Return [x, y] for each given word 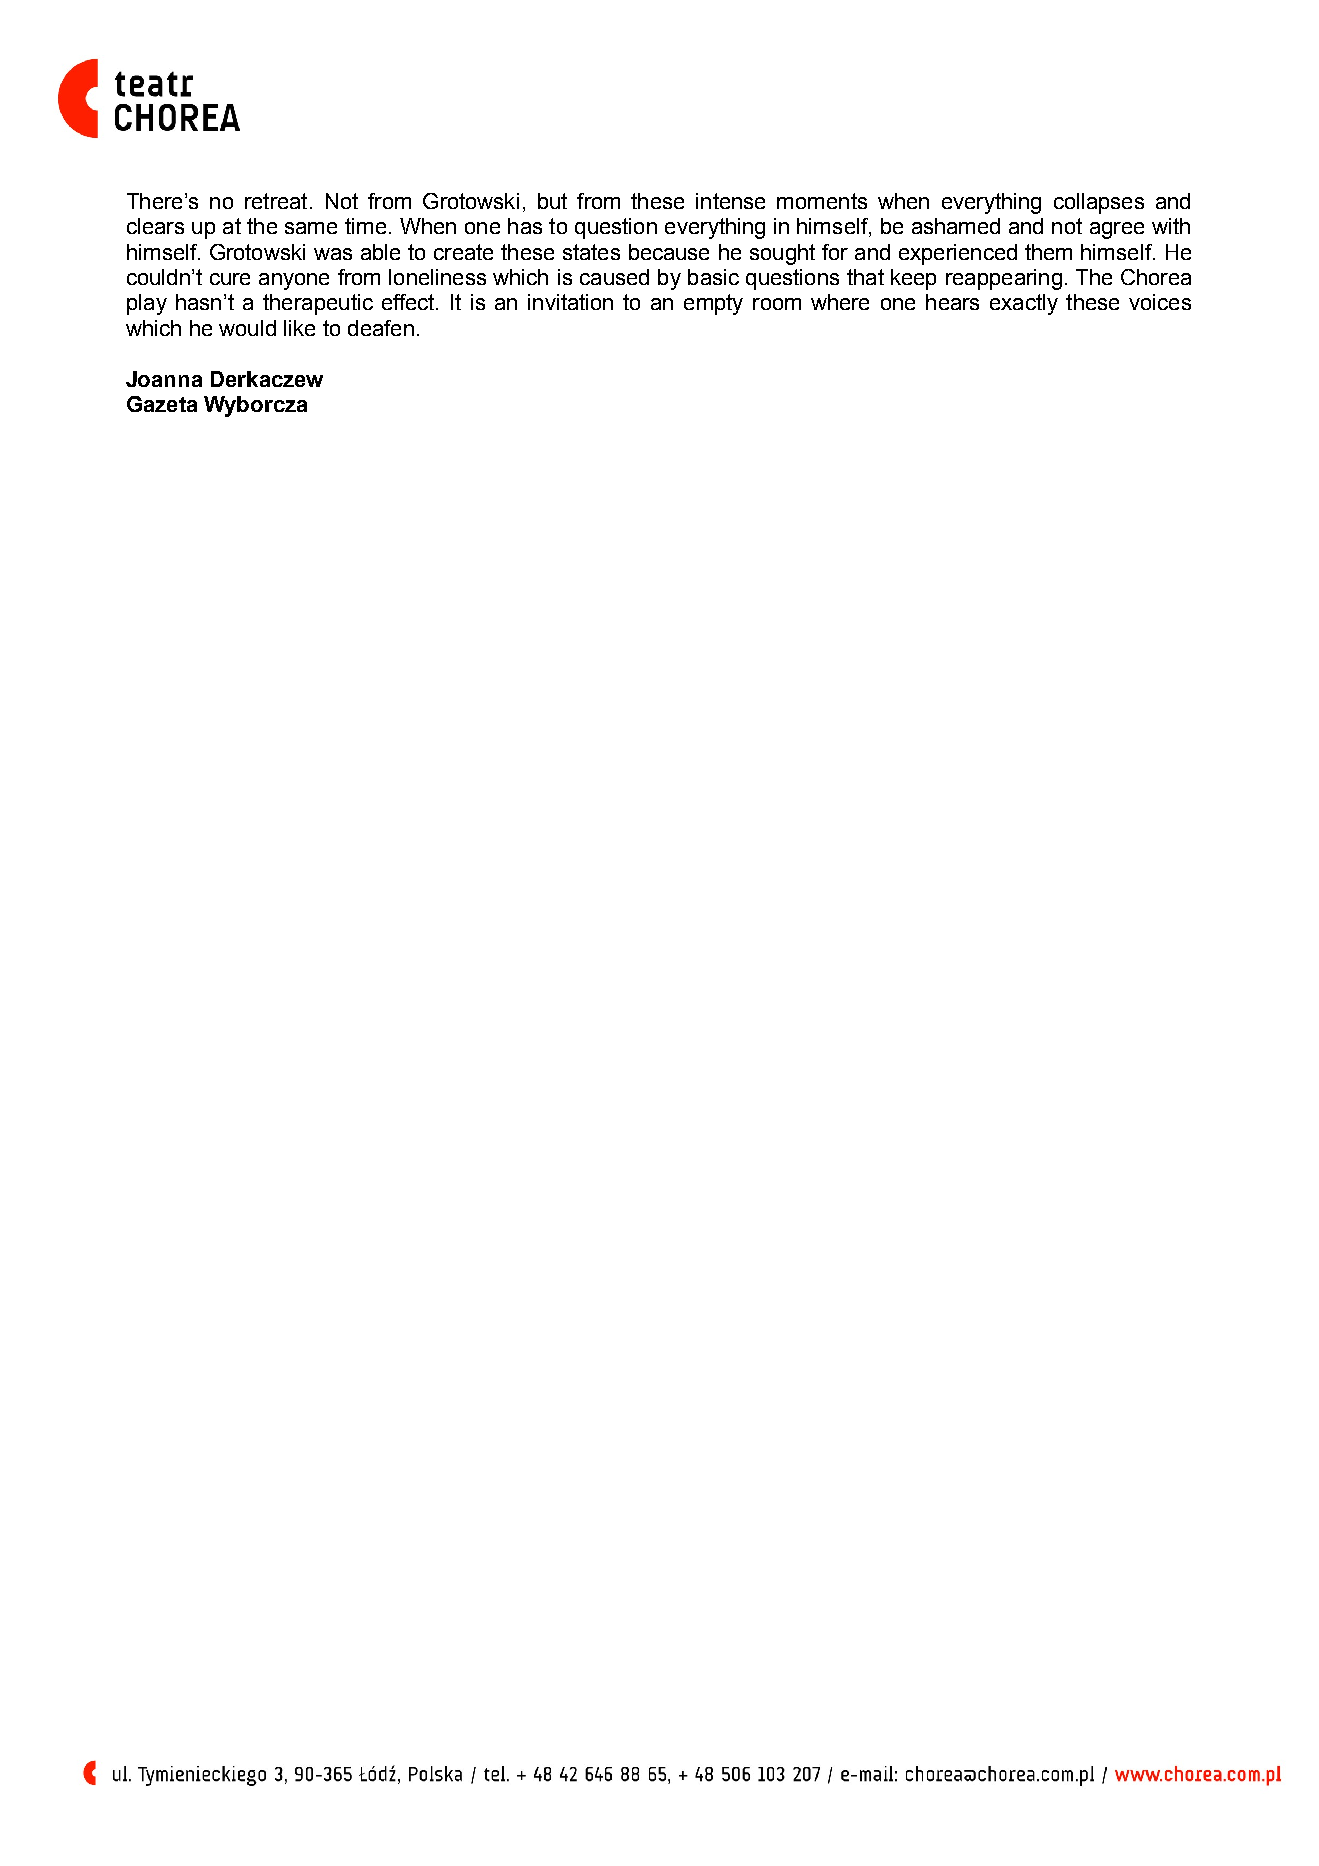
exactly [1024, 304]
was [333, 254]
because [669, 252]
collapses [1099, 203]
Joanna [164, 379]
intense [730, 201]
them [1048, 252]
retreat [276, 201]
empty [713, 304]
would [247, 328]
